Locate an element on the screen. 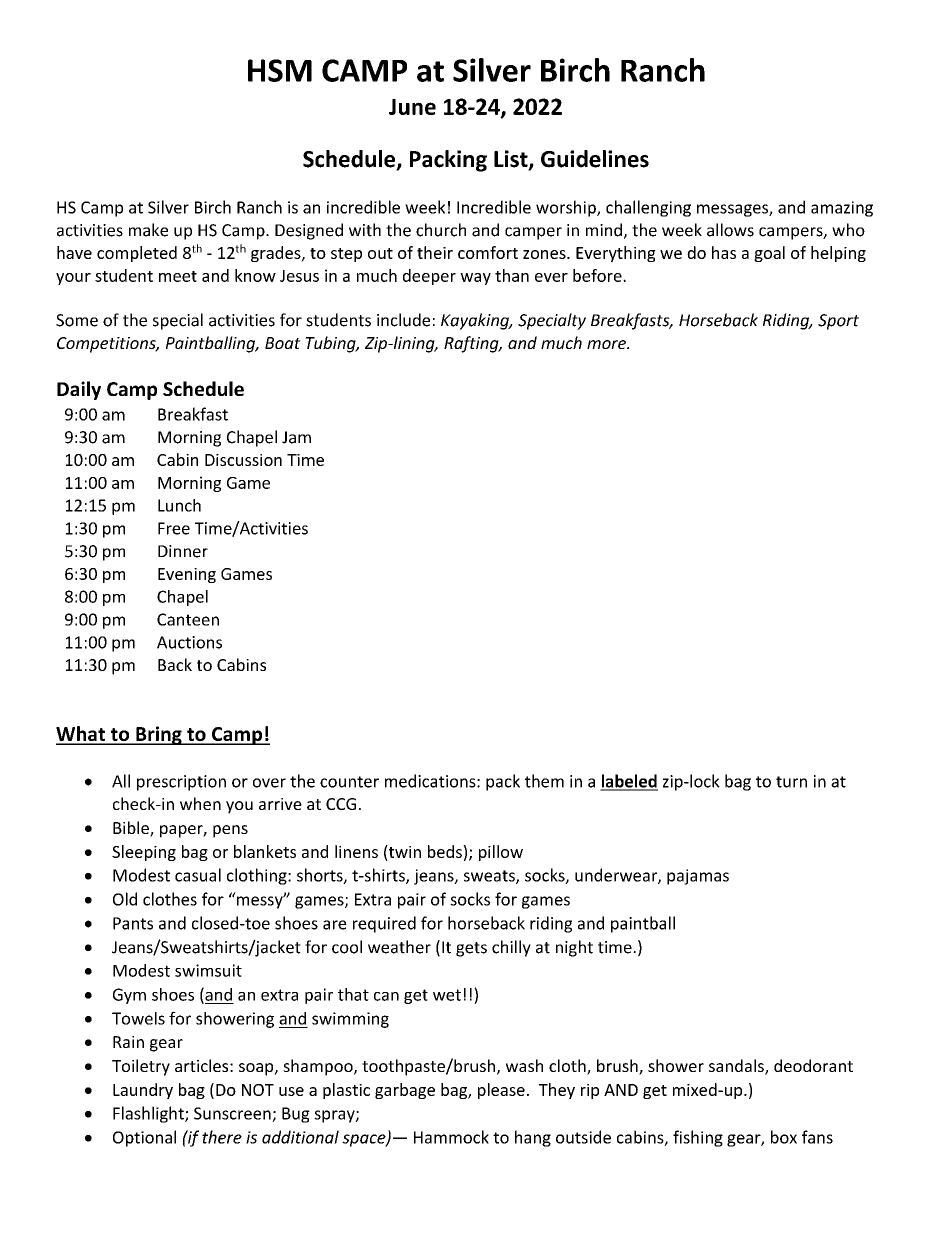 The width and height of the screenshot is (952, 1233). them is located at coordinates (544, 781).
